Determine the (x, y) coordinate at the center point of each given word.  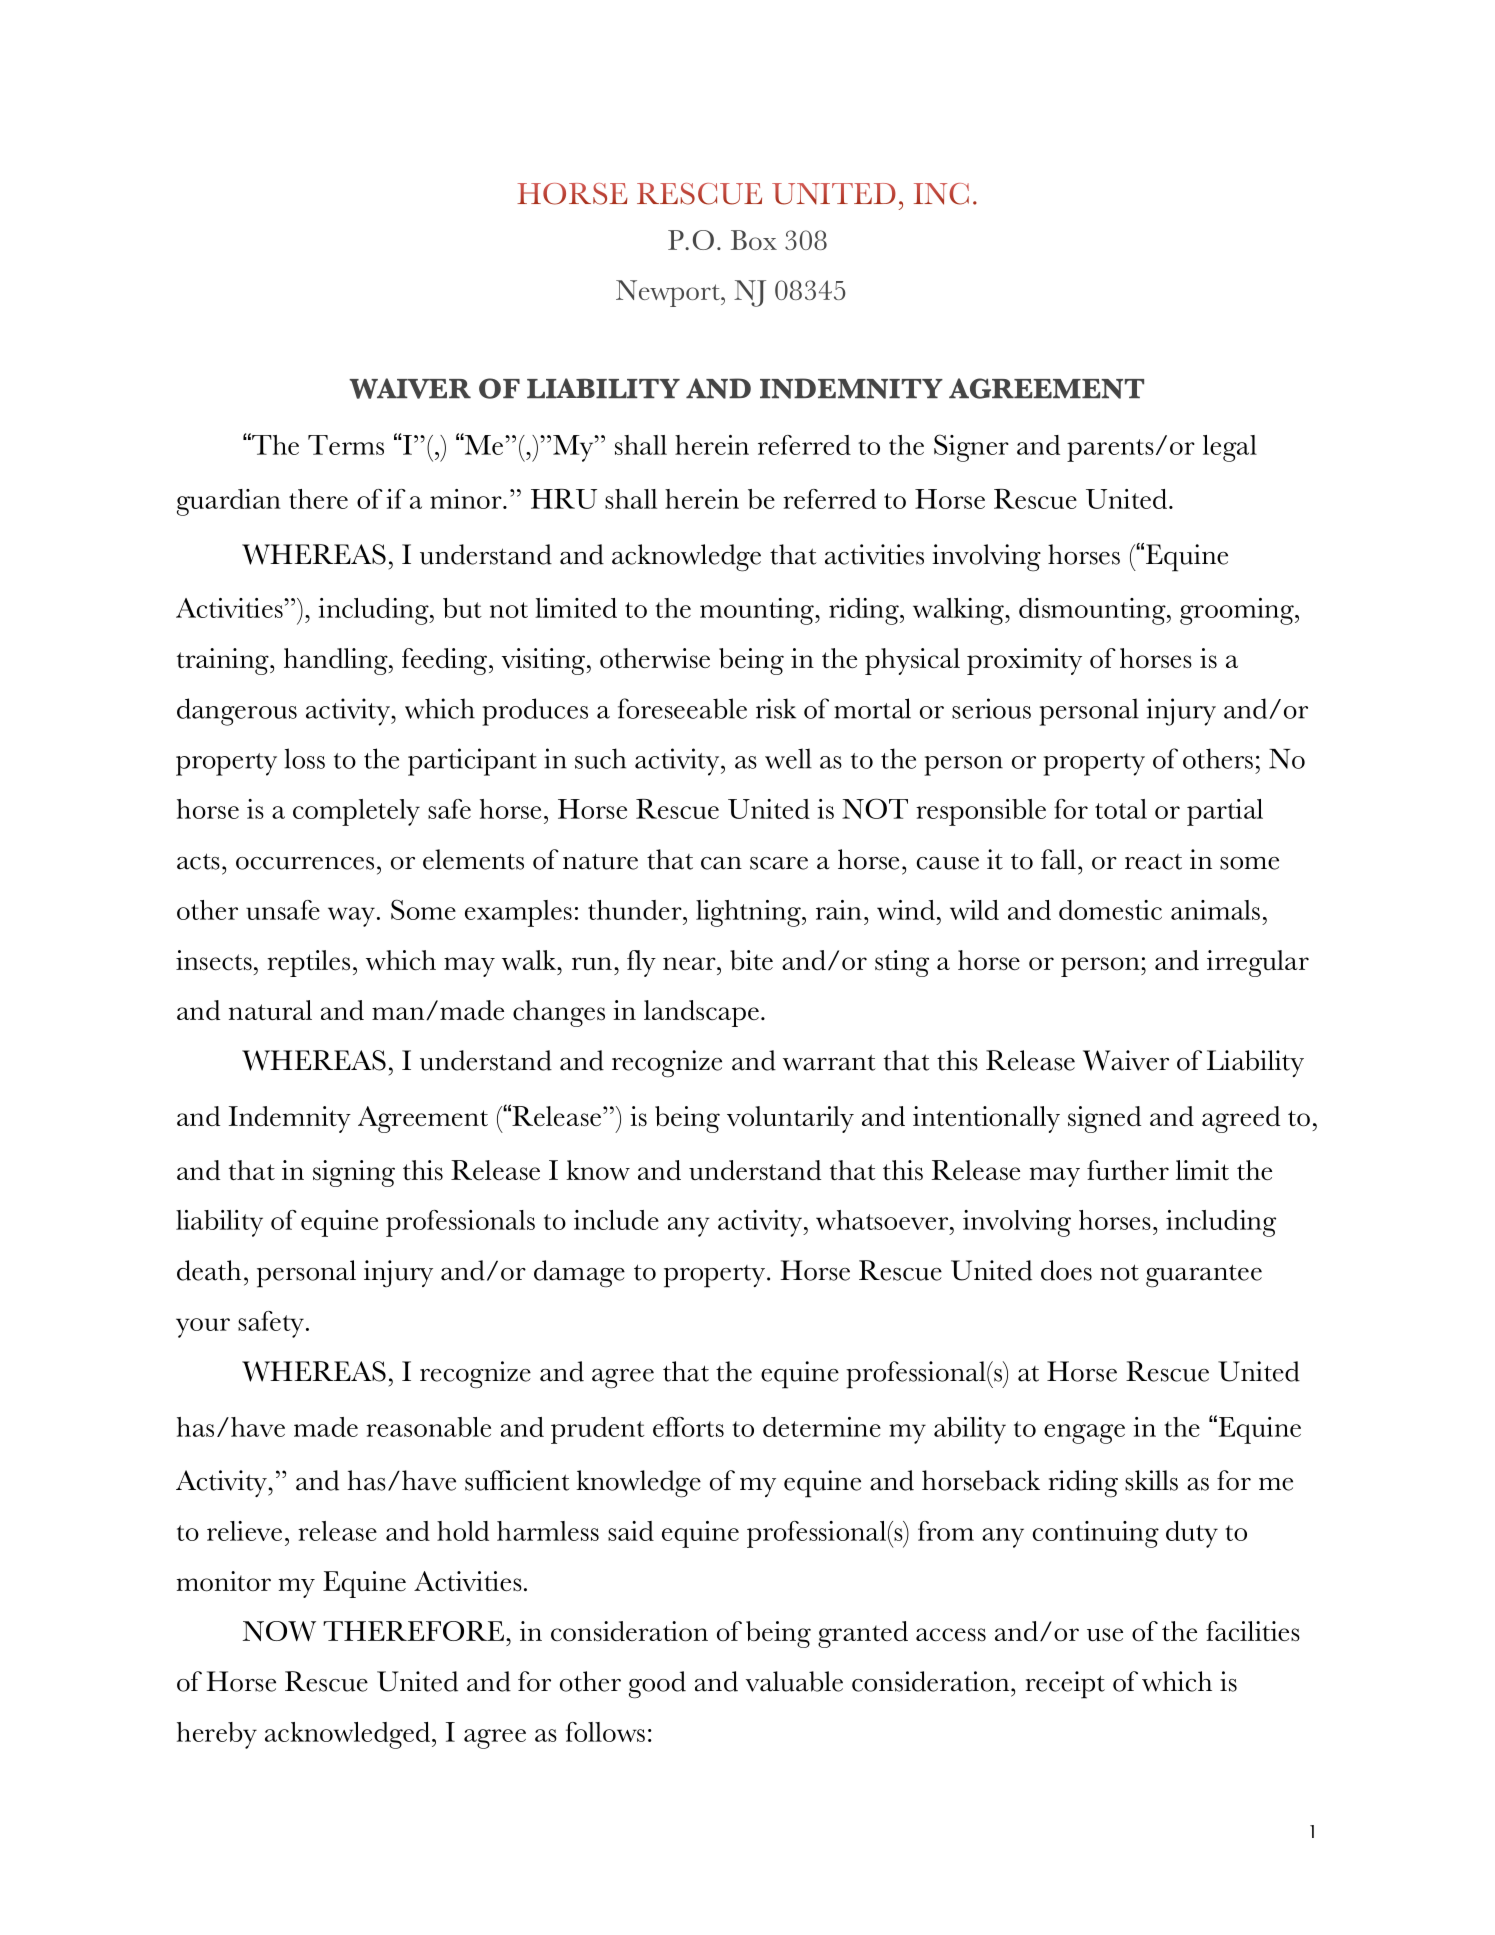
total (1121, 809)
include (616, 1220)
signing (354, 1173)
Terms (346, 445)
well (788, 758)
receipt (1065, 1685)
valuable (794, 1681)
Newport (669, 293)
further (1128, 1170)
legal (1230, 448)
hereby (217, 1735)
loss (305, 758)
